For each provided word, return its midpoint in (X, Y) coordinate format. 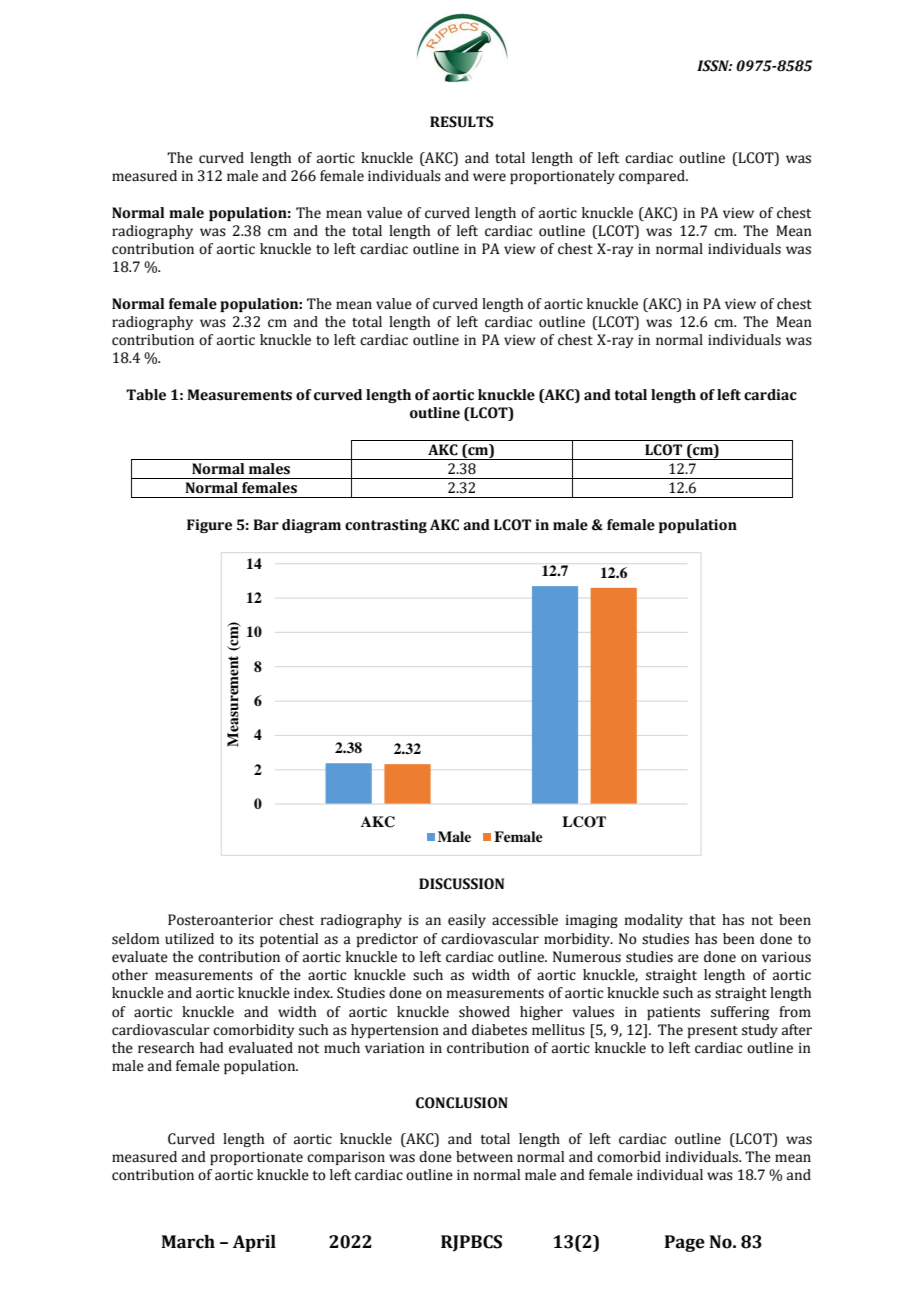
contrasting (386, 526)
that (702, 920)
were (489, 177)
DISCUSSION (461, 884)
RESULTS (461, 122)
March (188, 1242)
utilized (189, 939)
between (484, 1157)
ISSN (714, 66)
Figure (209, 526)
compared (653, 177)
